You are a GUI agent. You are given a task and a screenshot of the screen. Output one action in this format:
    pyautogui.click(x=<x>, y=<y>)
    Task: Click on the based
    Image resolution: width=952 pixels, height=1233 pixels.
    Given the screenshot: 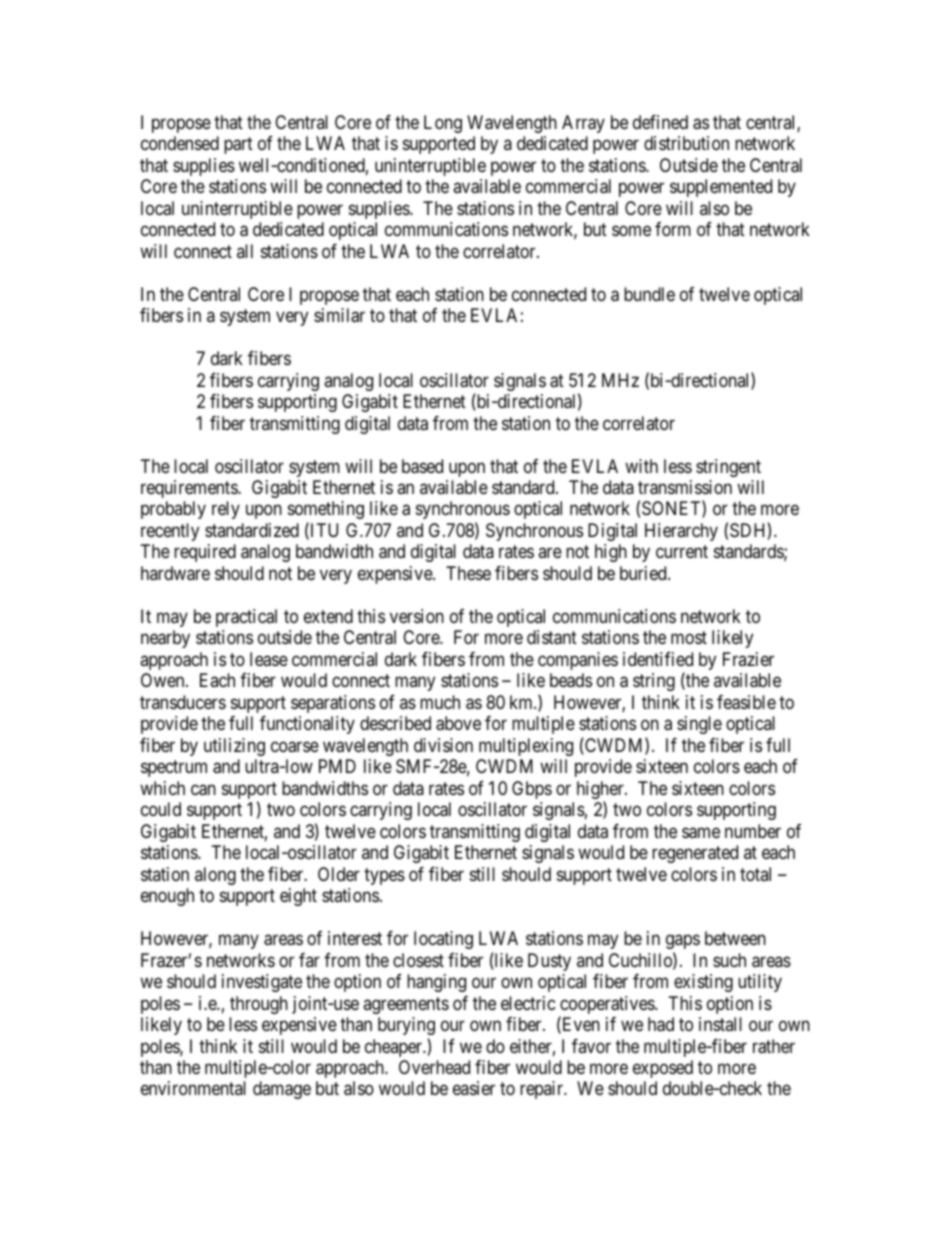 What is the action you would take?
    pyautogui.click(x=422, y=466)
